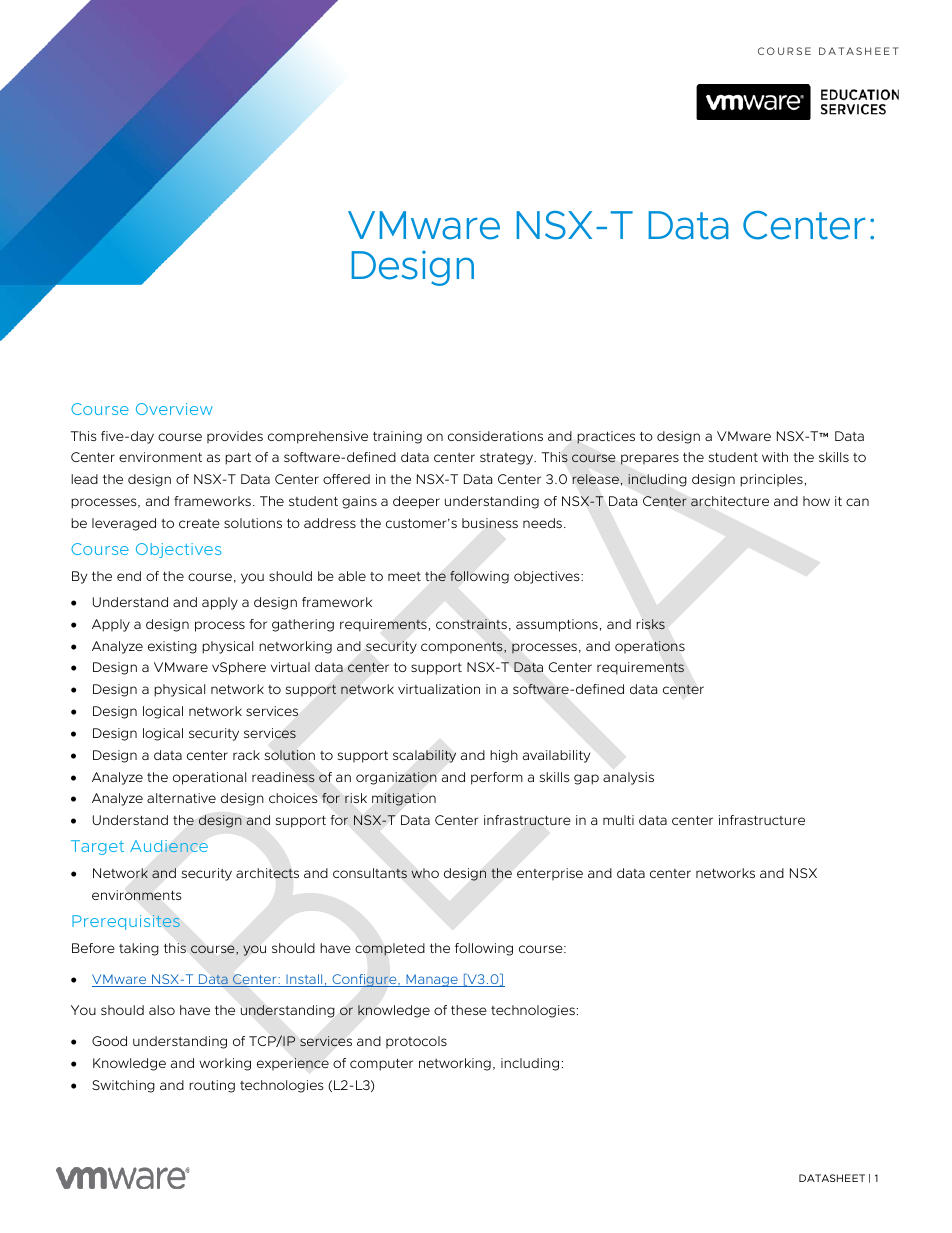  Describe the element at coordinates (172, 647) in the screenshot. I see `existing` at that location.
